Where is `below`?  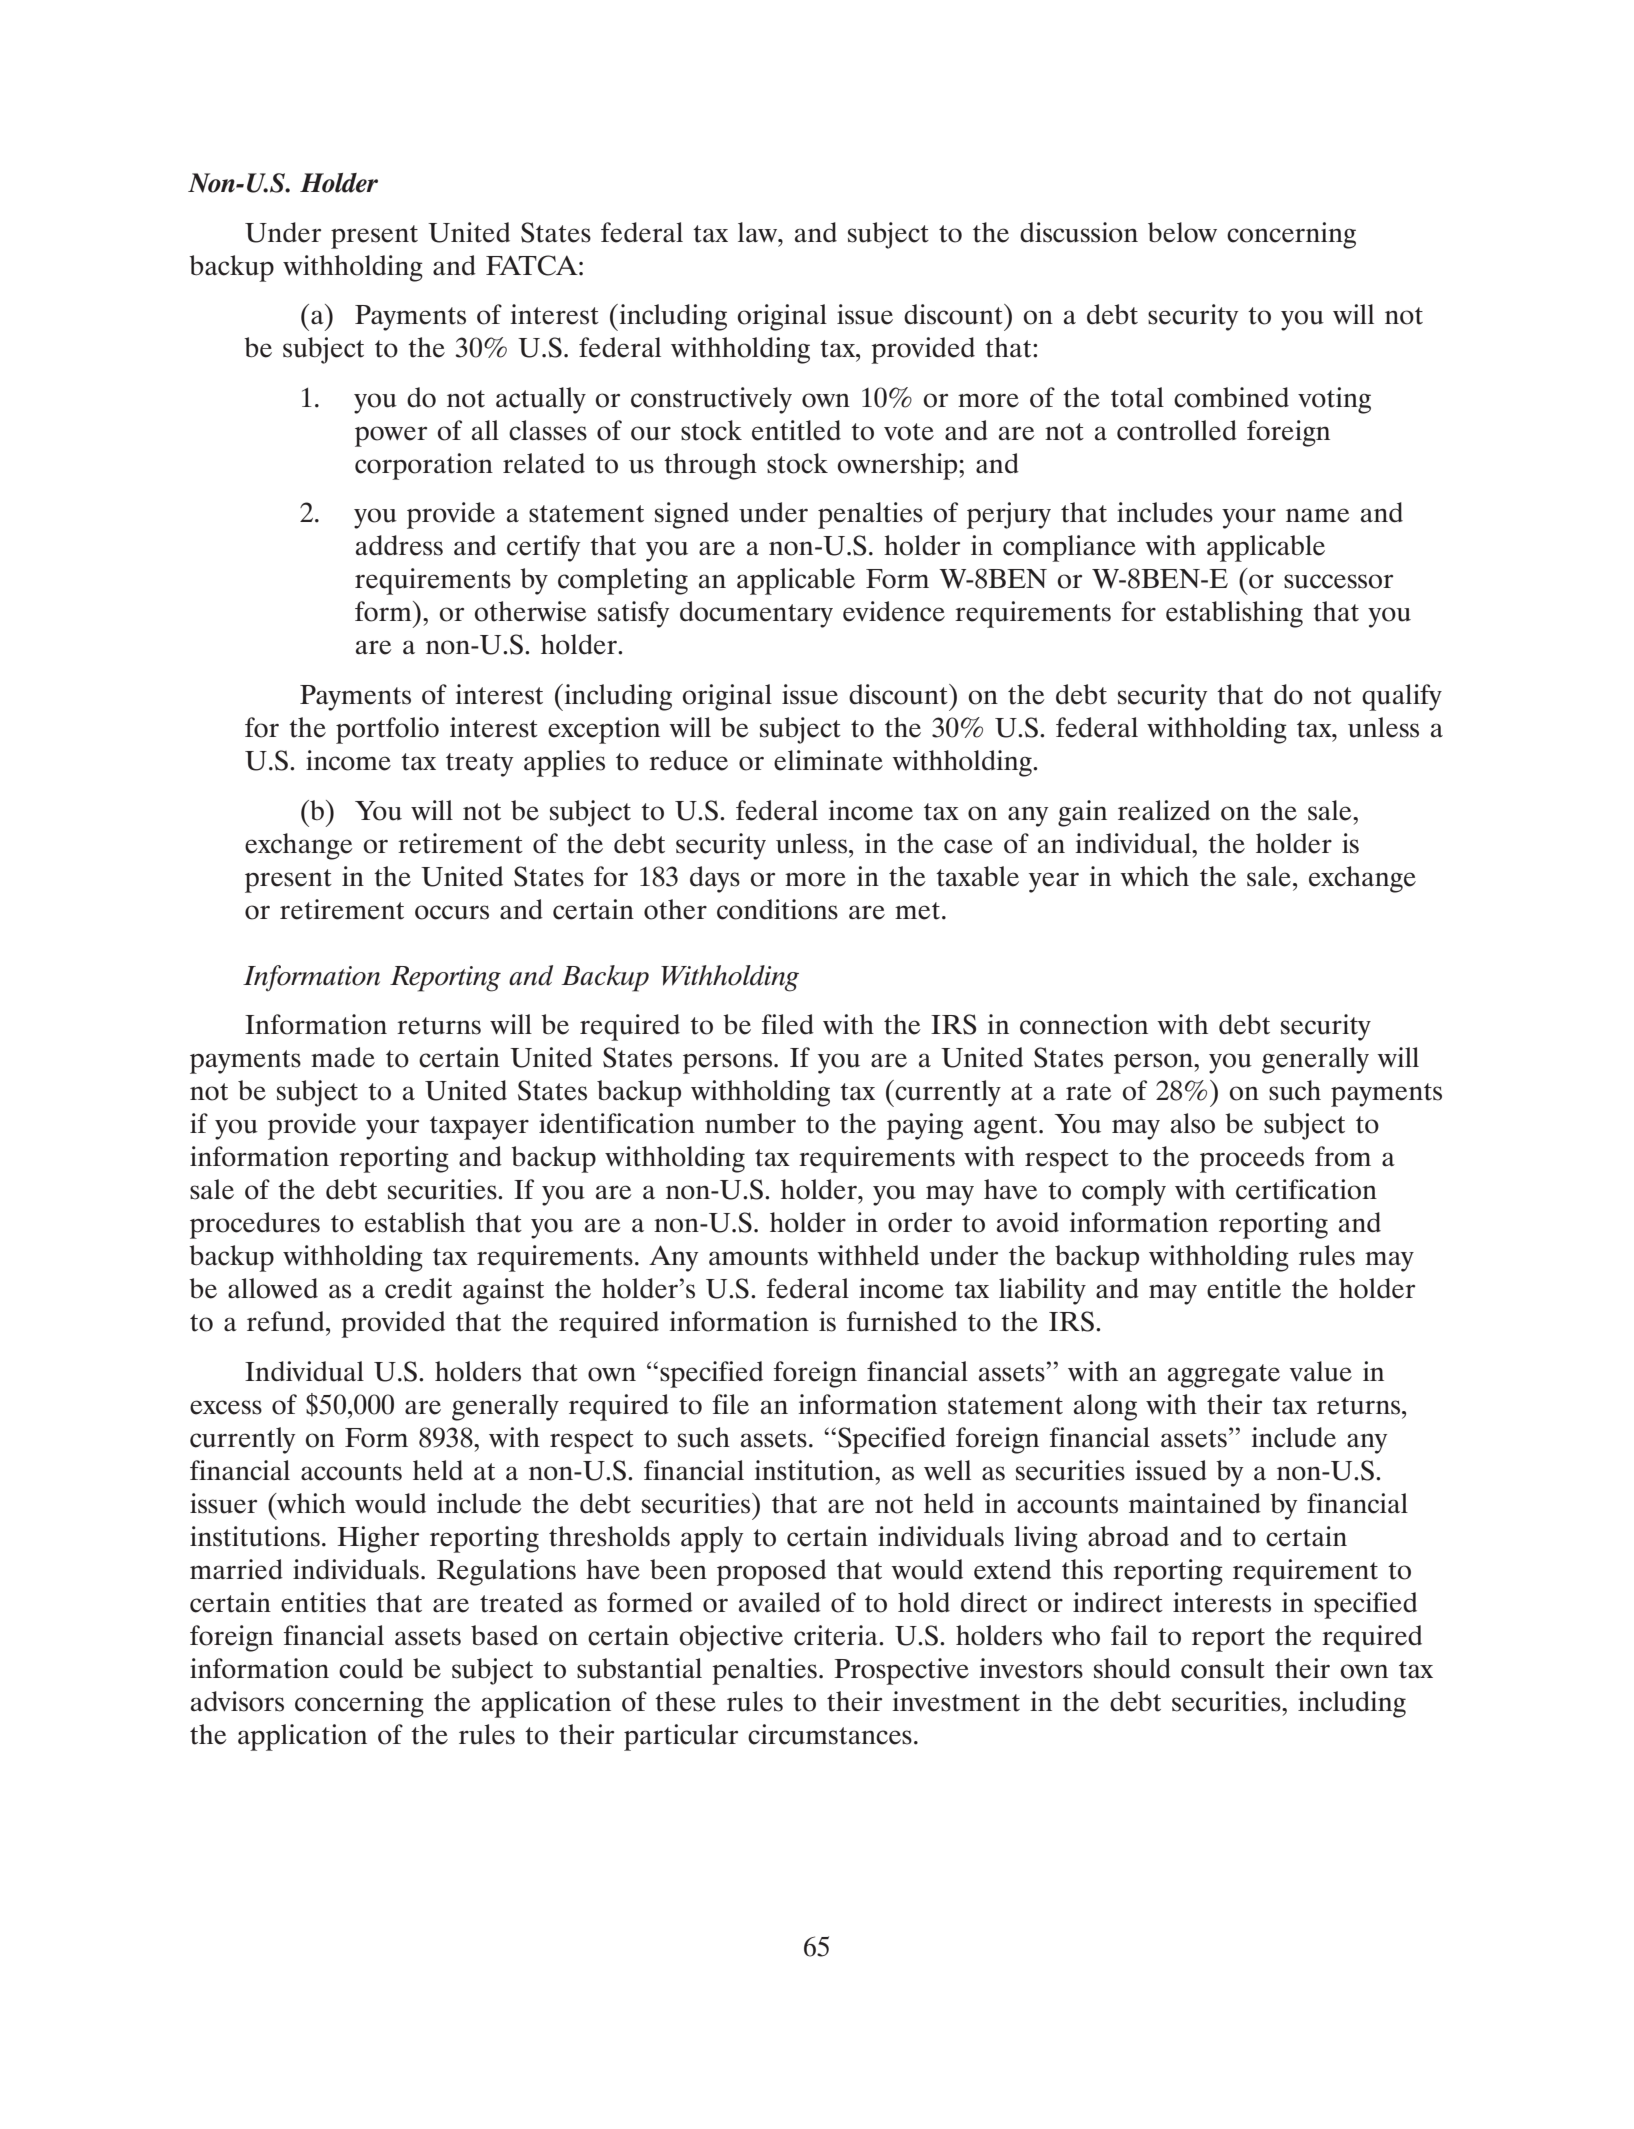 below is located at coordinates (1182, 232).
